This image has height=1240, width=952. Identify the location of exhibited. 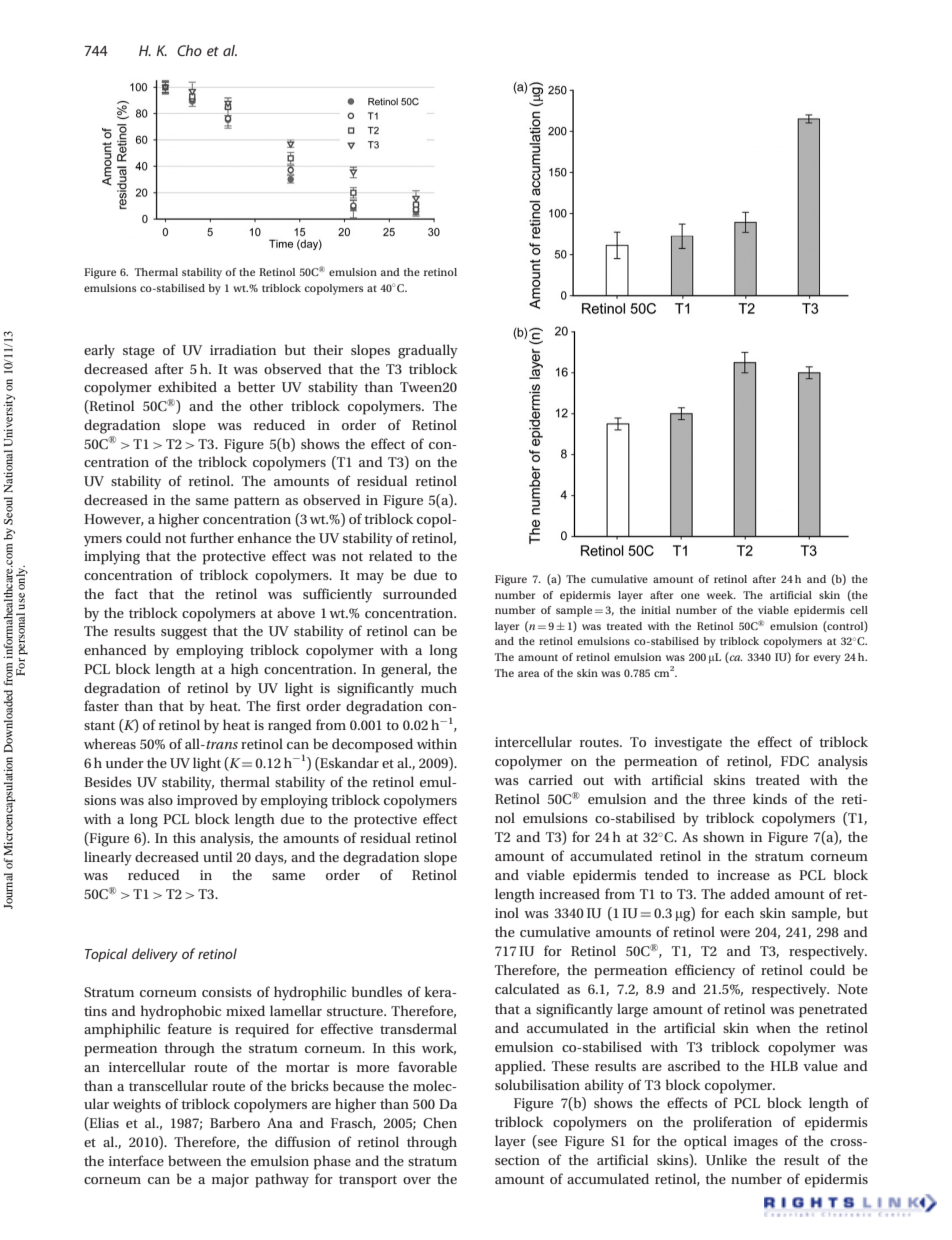
(187, 386).
